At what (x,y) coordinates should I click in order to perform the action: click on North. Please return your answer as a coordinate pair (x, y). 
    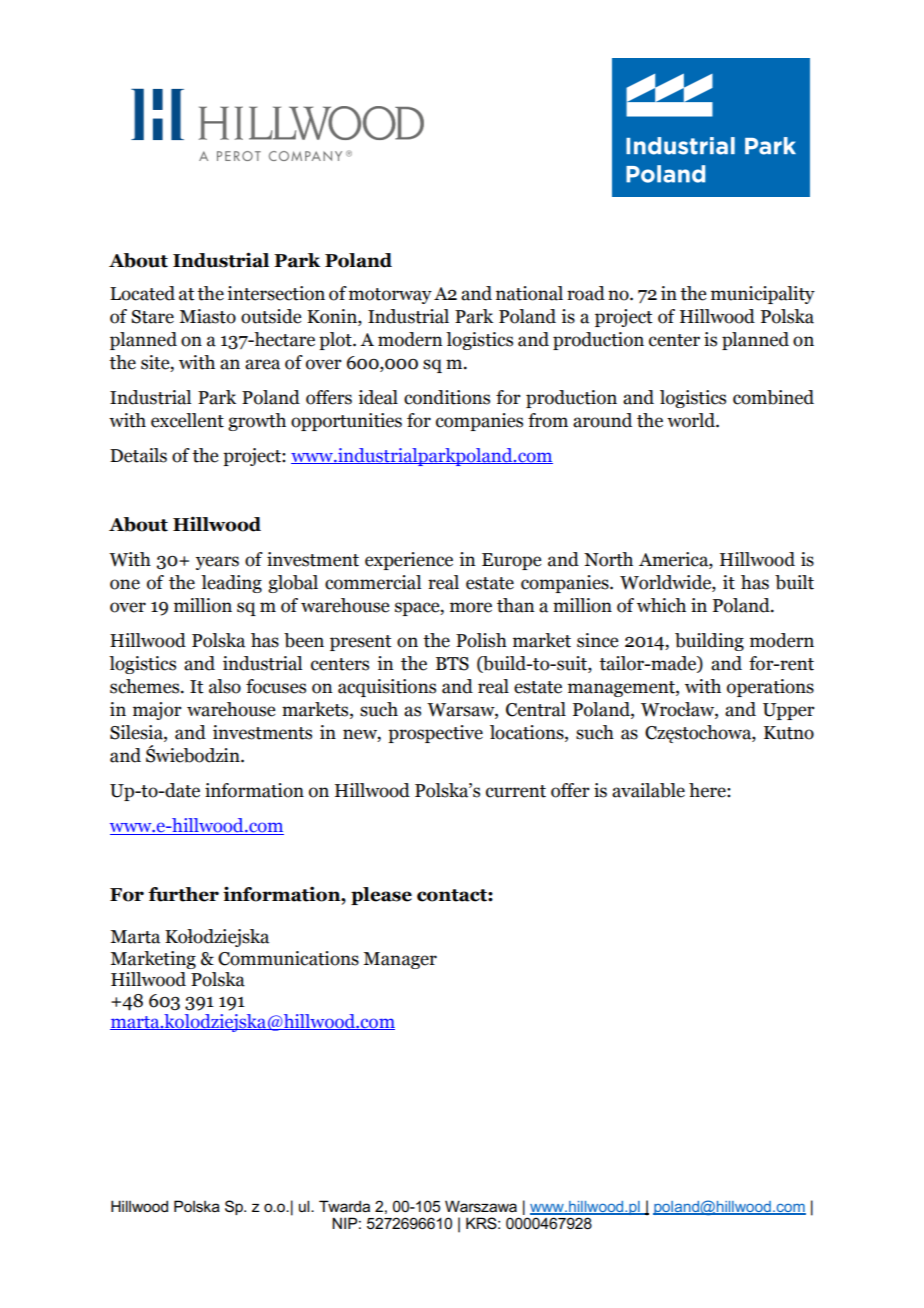
    Looking at the image, I should click on (608, 559).
